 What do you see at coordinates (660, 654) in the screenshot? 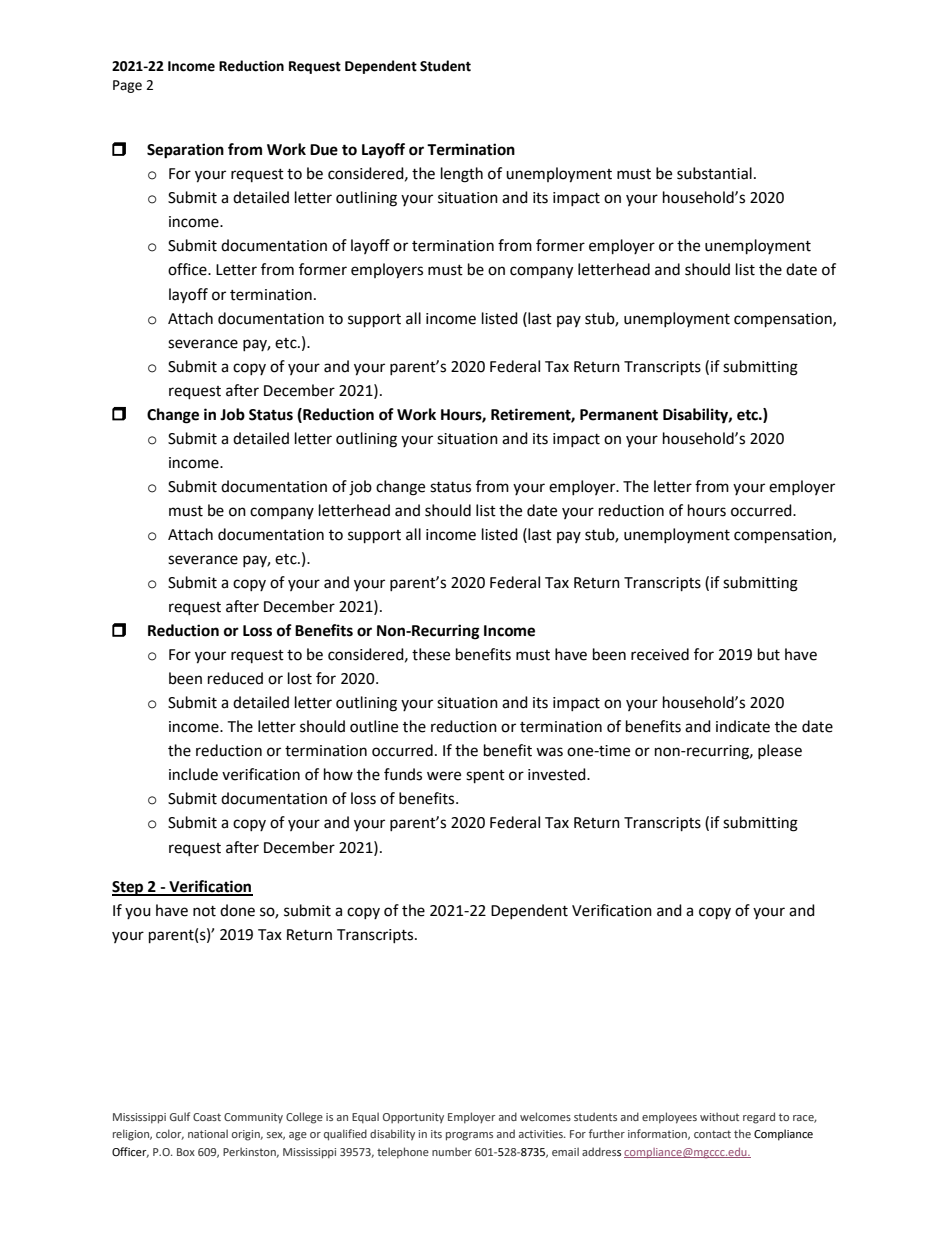
I see `received` at bounding box center [660, 654].
